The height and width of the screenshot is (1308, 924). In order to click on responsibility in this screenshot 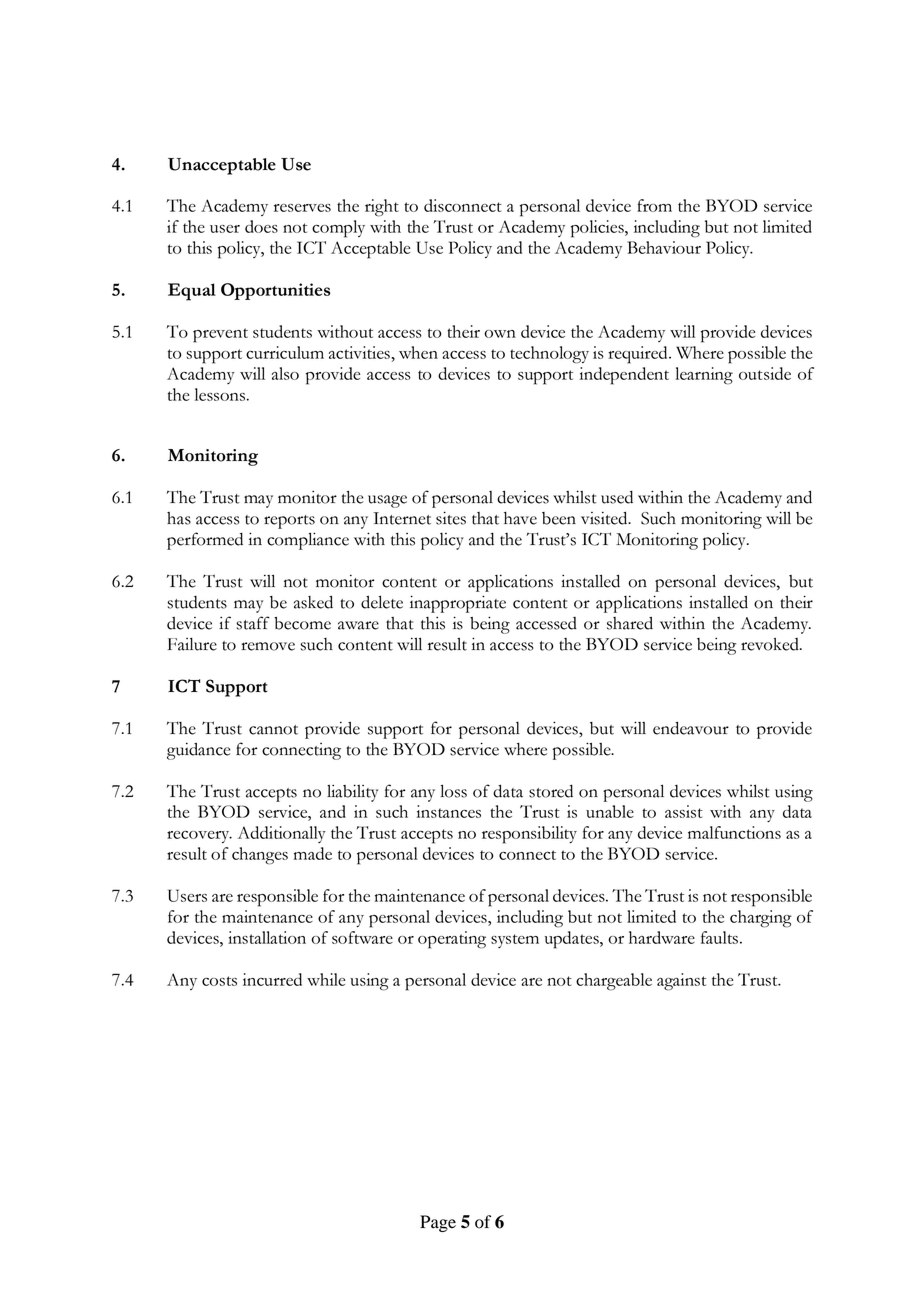, I will do `click(529, 835)`.
